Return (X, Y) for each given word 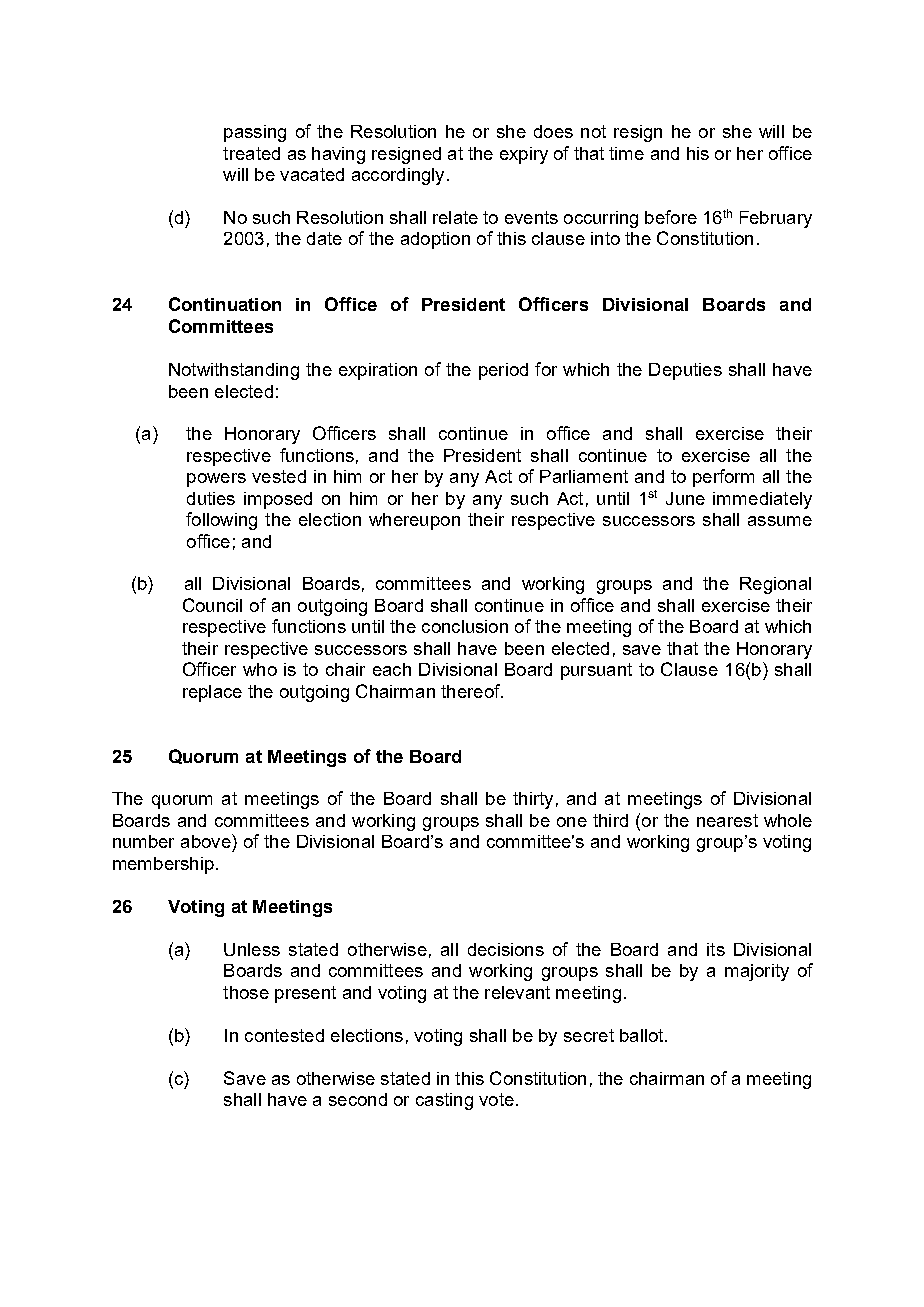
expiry (524, 155)
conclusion (465, 626)
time (626, 153)
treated (251, 153)
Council (212, 605)
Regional (775, 585)
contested (284, 1035)
